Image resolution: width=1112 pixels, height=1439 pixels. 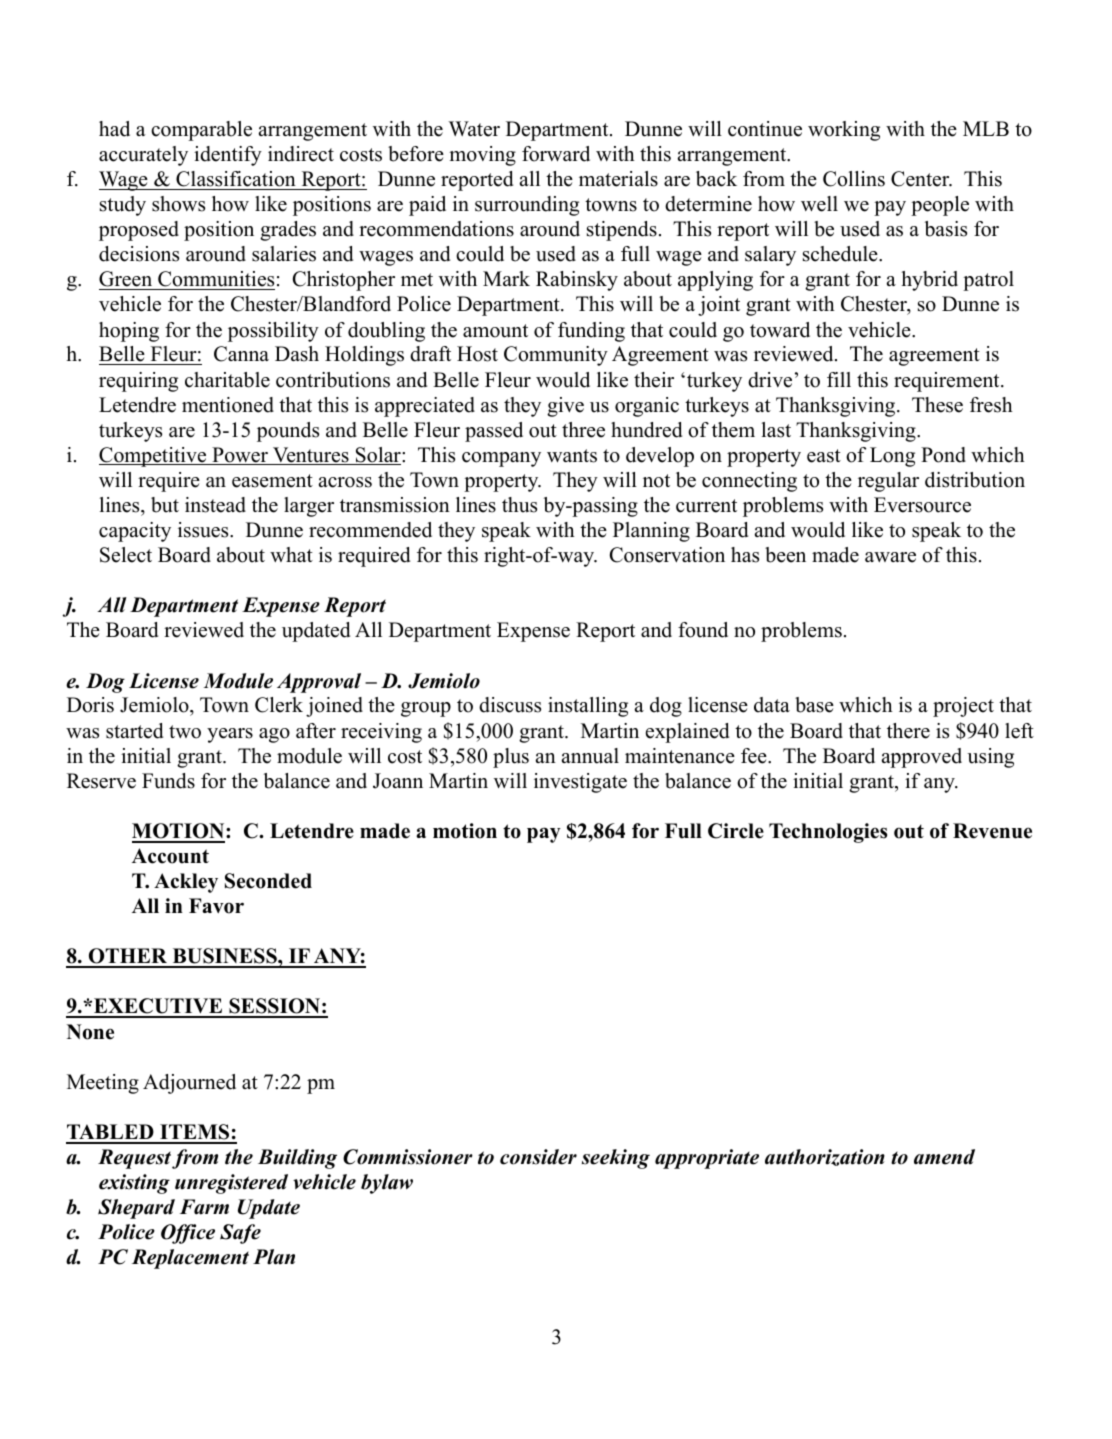 I want to click on forward, so click(x=556, y=154).
